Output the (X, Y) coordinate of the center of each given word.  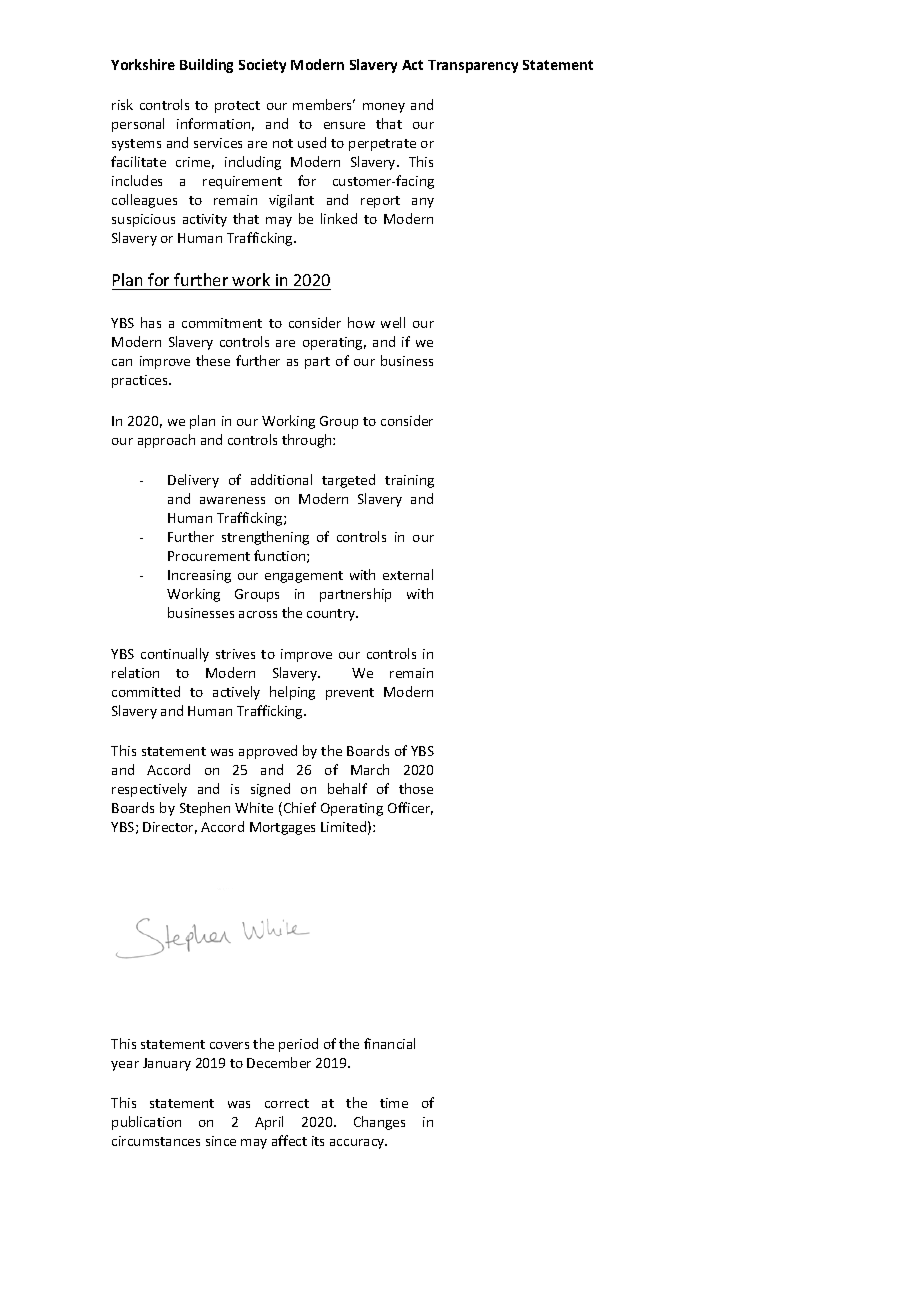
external (408, 574)
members (324, 104)
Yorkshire (143, 64)
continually (175, 655)
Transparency (473, 66)
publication (146, 1123)
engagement (304, 577)
